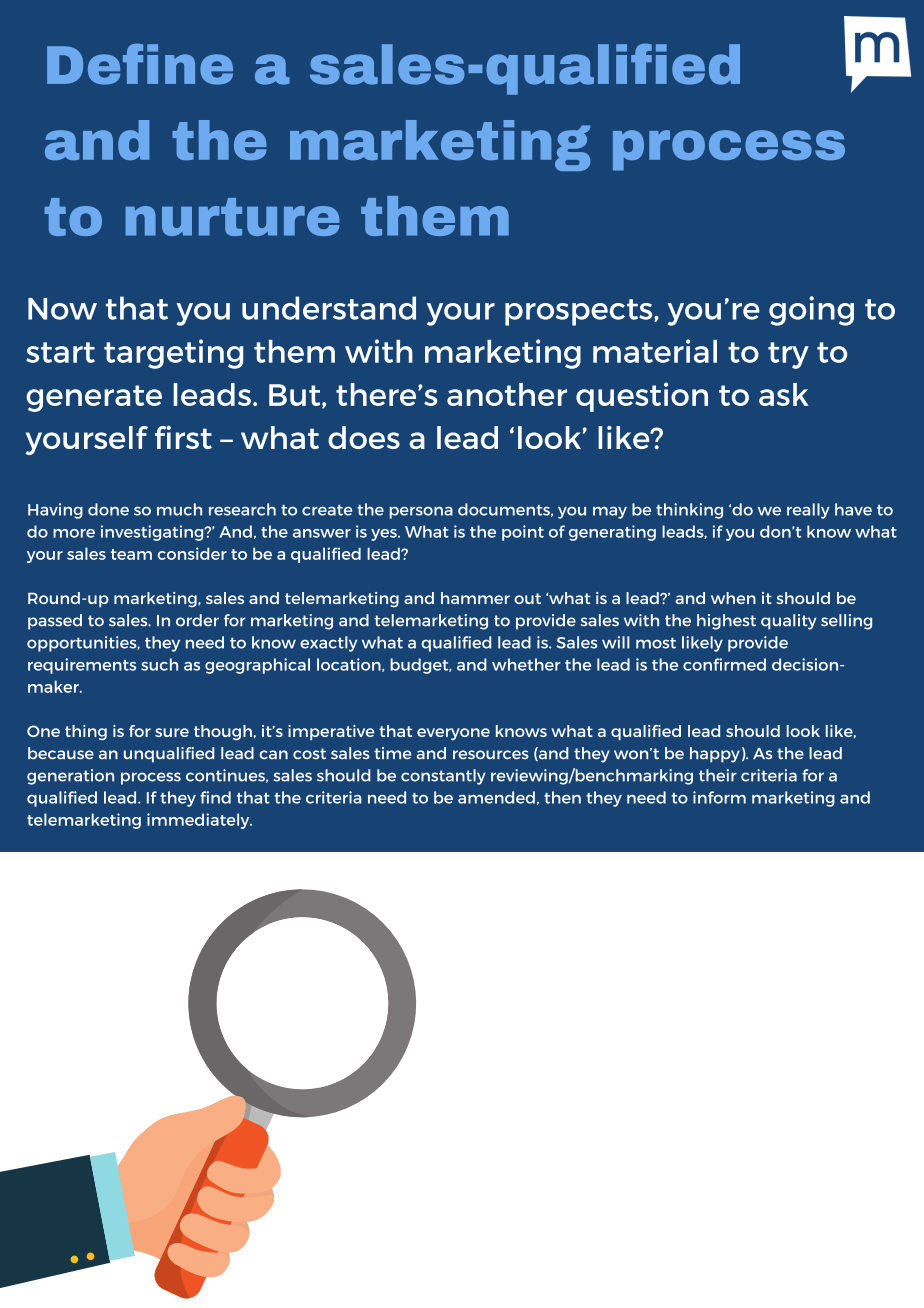 The width and height of the screenshot is (924, 1308). I want to click on ask, so click(784, 394).
